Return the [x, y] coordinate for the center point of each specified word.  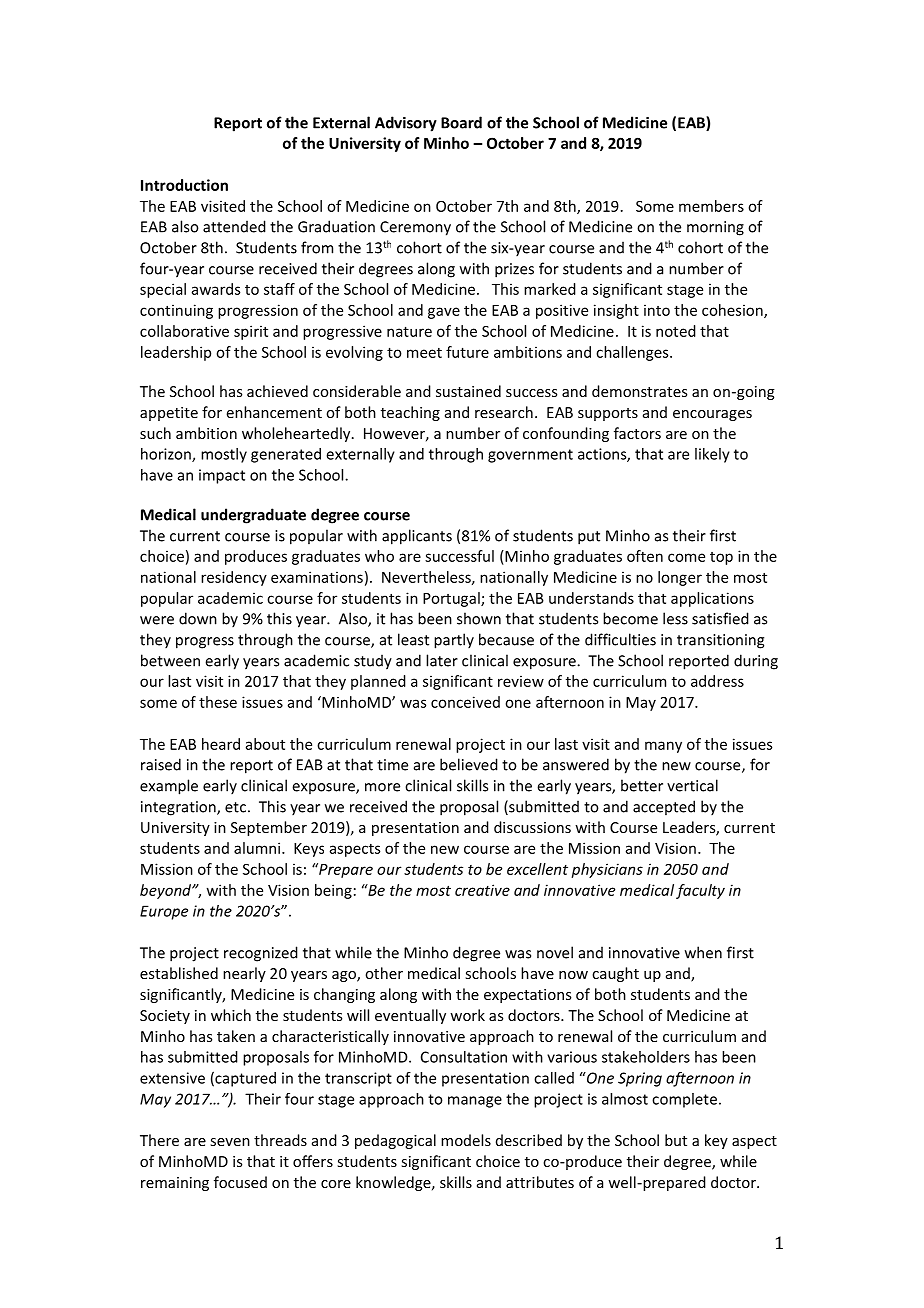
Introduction [184, 185]
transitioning [720, 641]
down [198, 618]
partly [454, 641]
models [466, 1140]
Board [461, 122]
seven [230, 1142]
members [711, 206]
